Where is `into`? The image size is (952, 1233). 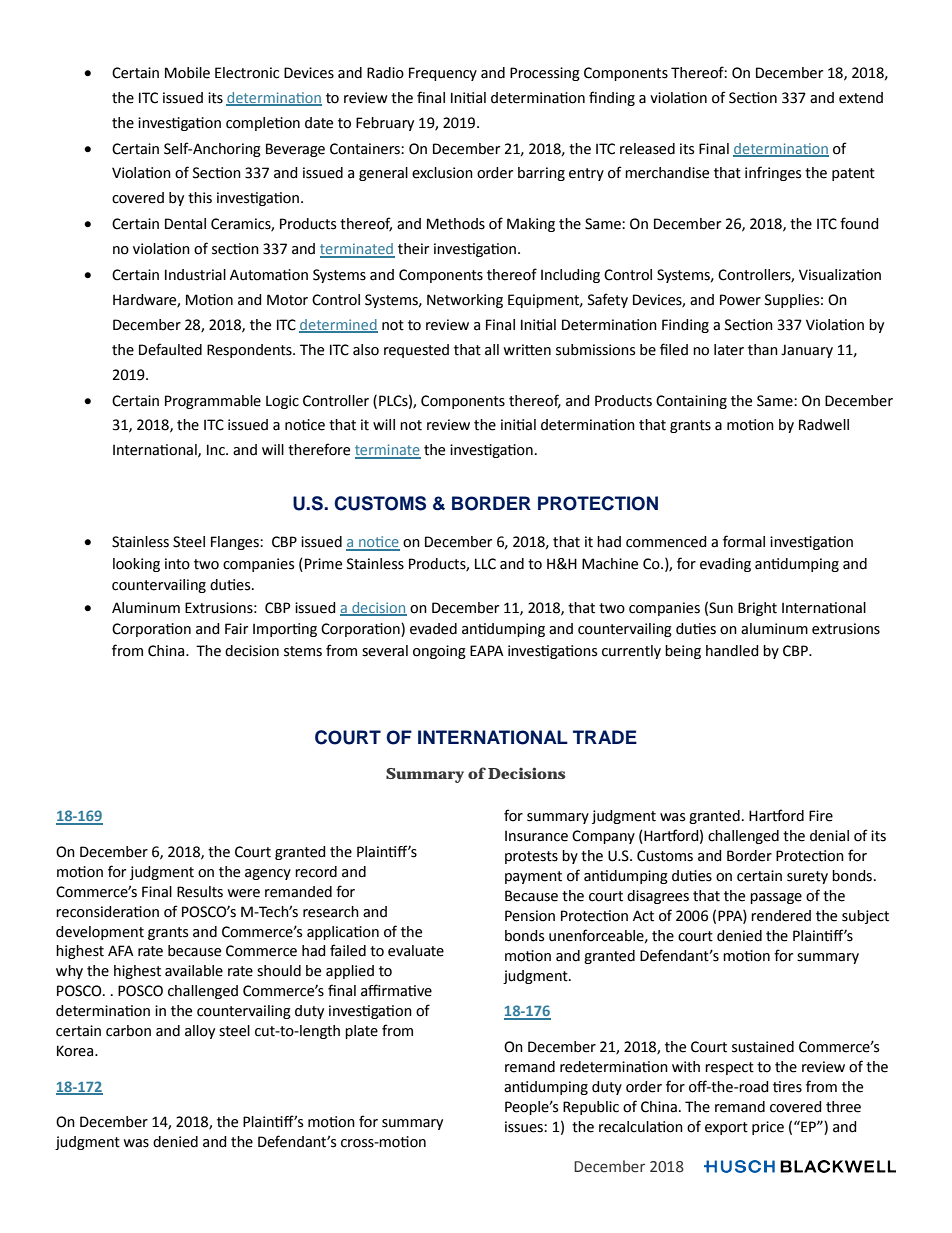 into is located at coordinates (177, 564).
